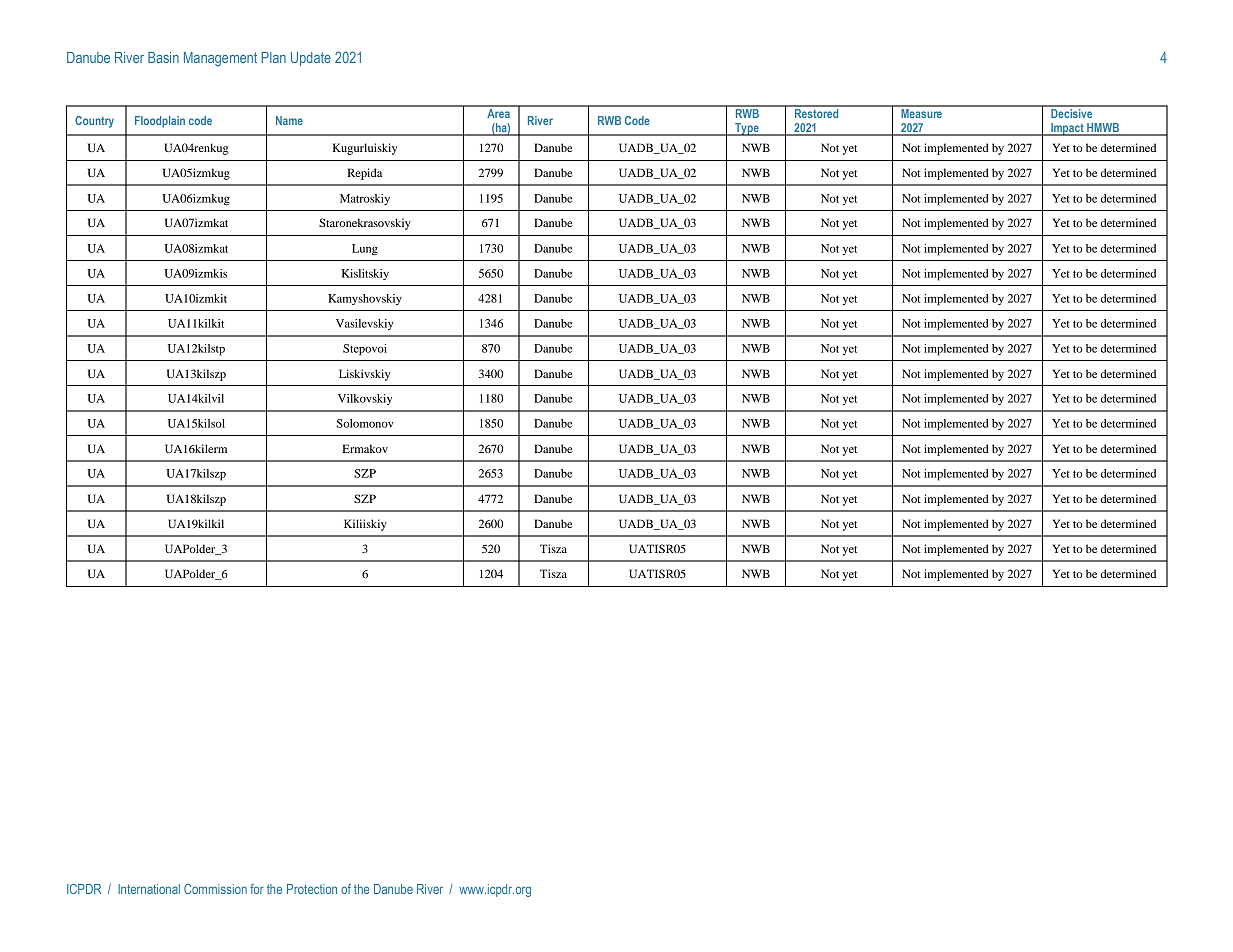 Image resolution: width=1233 pixels, height=952 pixels. Describe the element at coordinates (747, 129) in the page. I see `Type` at that location.
